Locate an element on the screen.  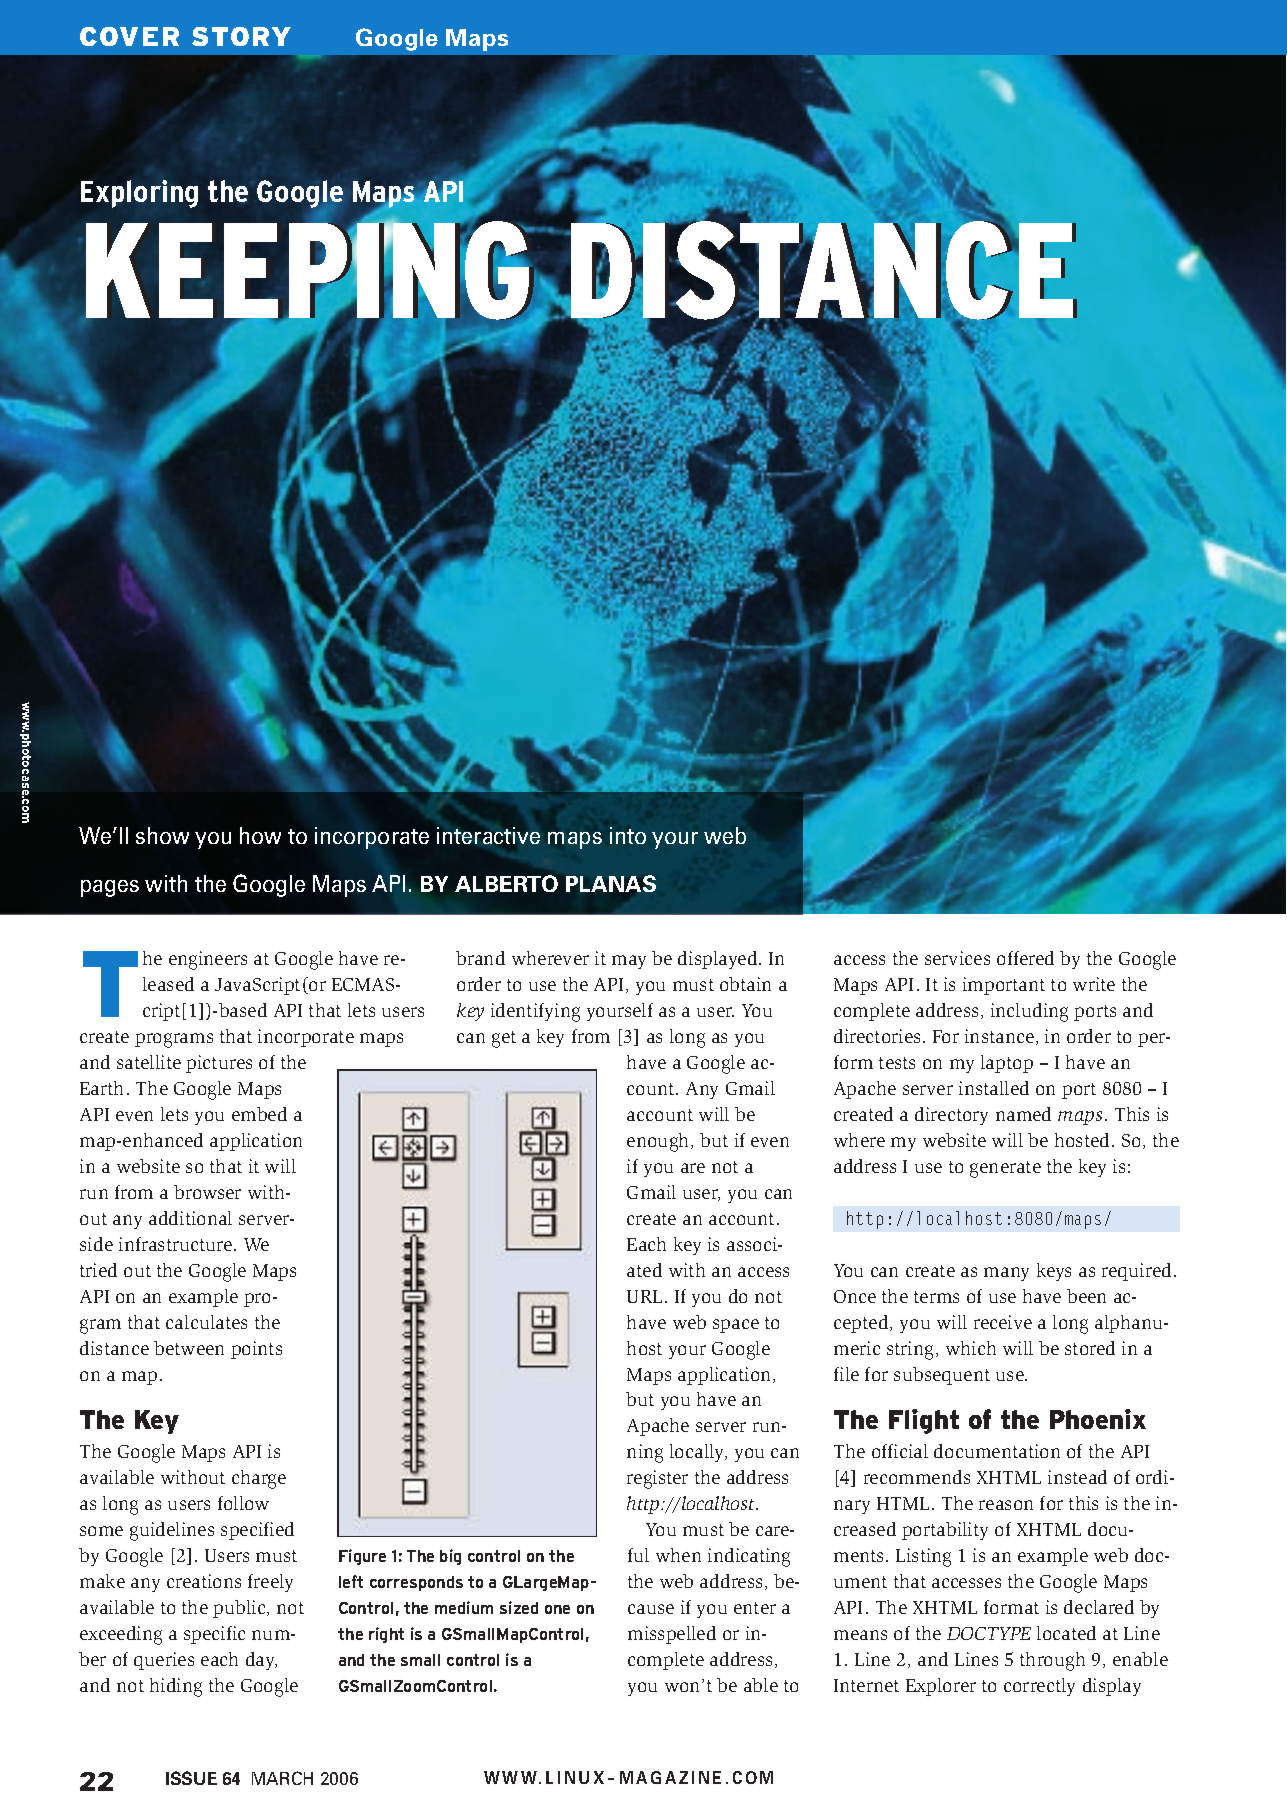
pages is located at coordinates (110, 888).
